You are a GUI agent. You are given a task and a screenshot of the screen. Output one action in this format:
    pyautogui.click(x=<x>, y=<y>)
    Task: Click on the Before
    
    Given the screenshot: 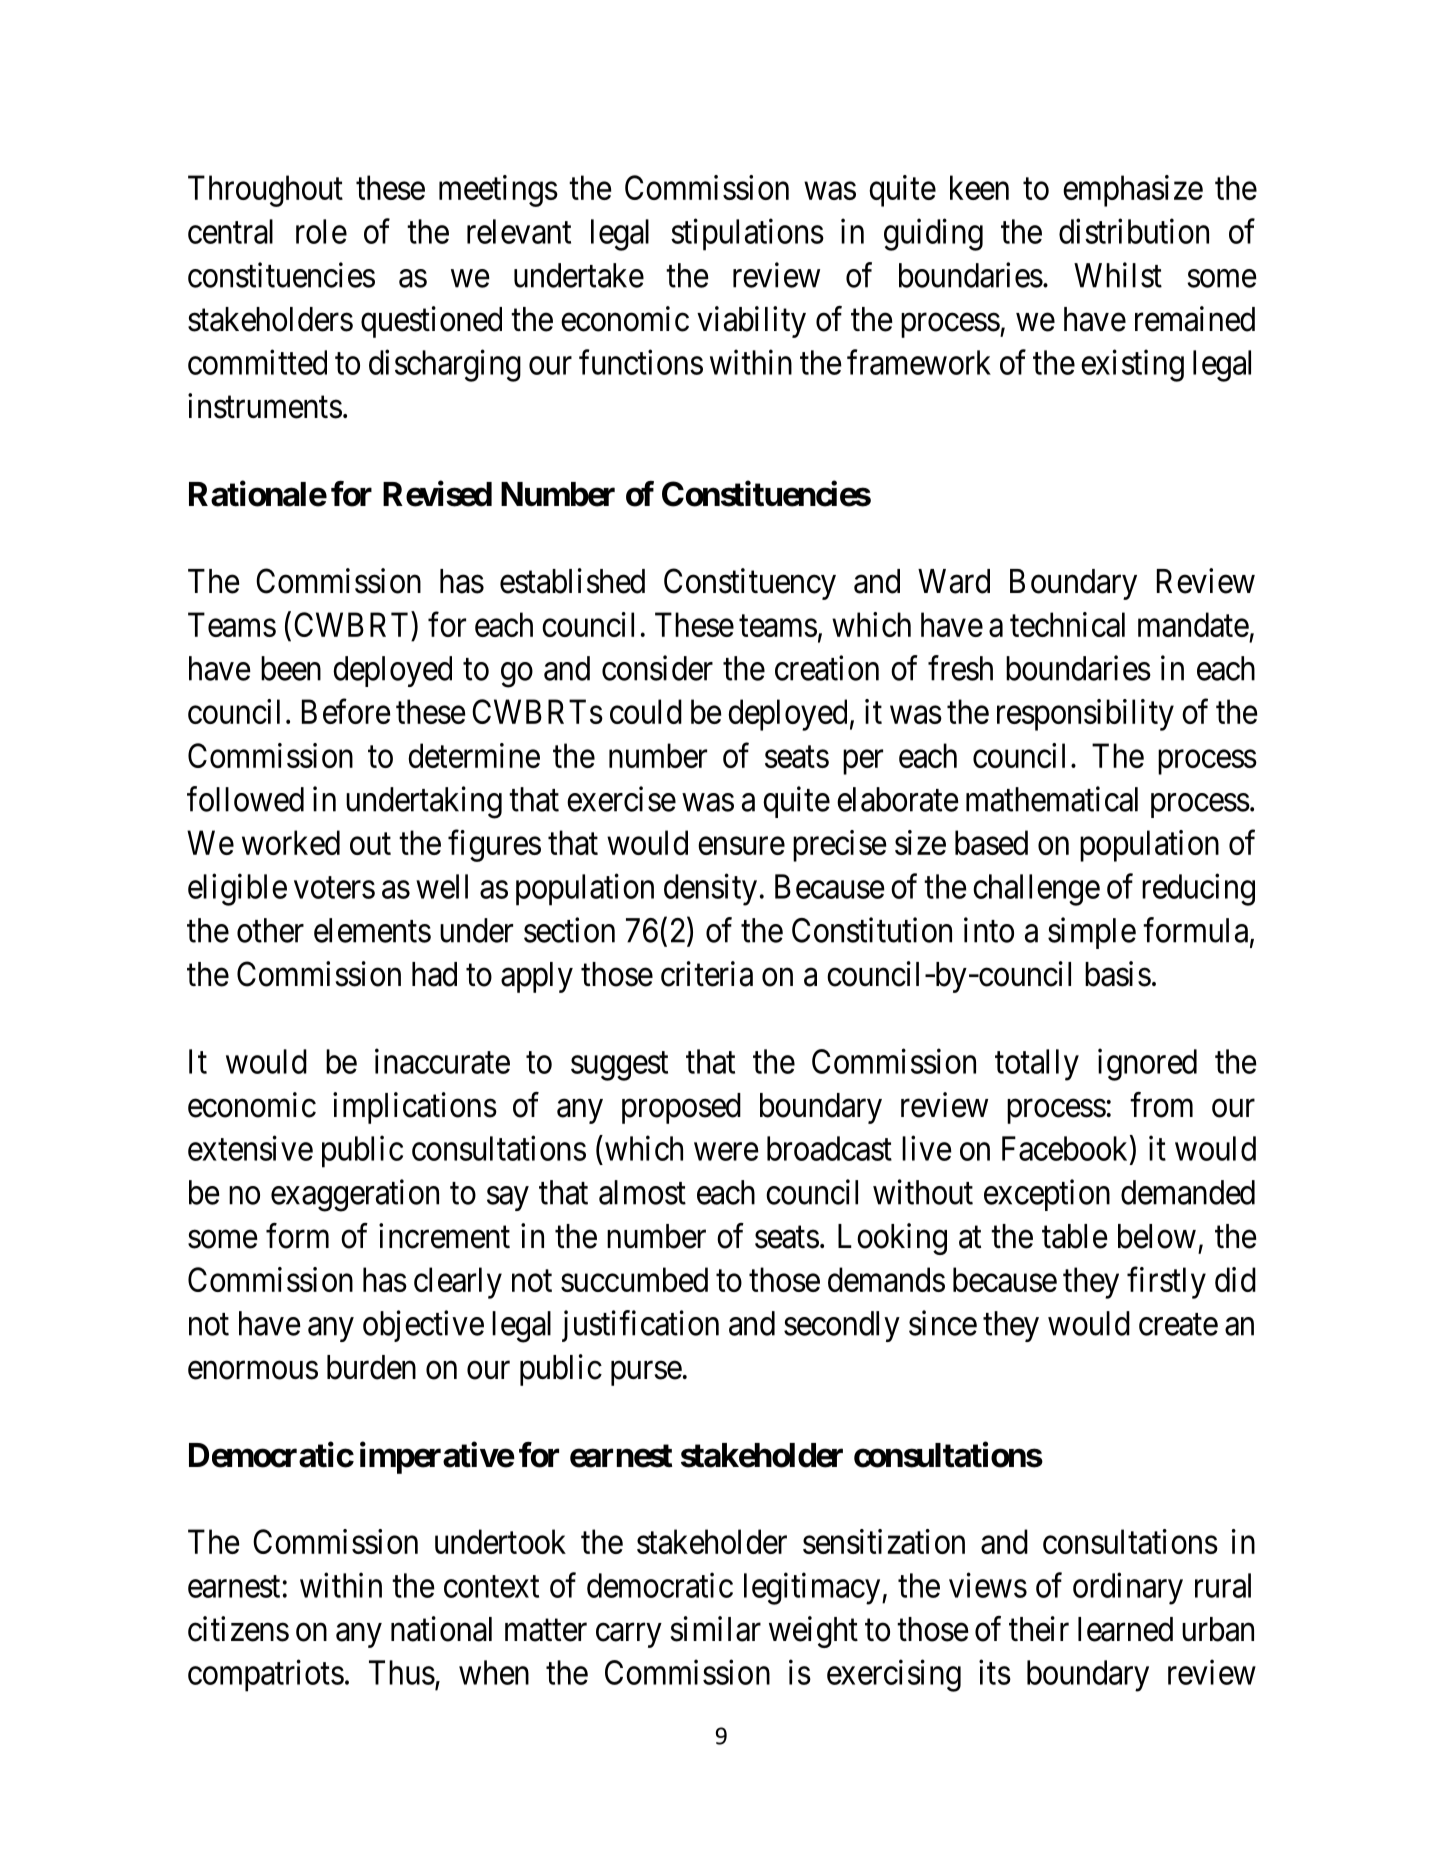 What is the action you would take?
    pyautogui.click(x=346, y=711)
